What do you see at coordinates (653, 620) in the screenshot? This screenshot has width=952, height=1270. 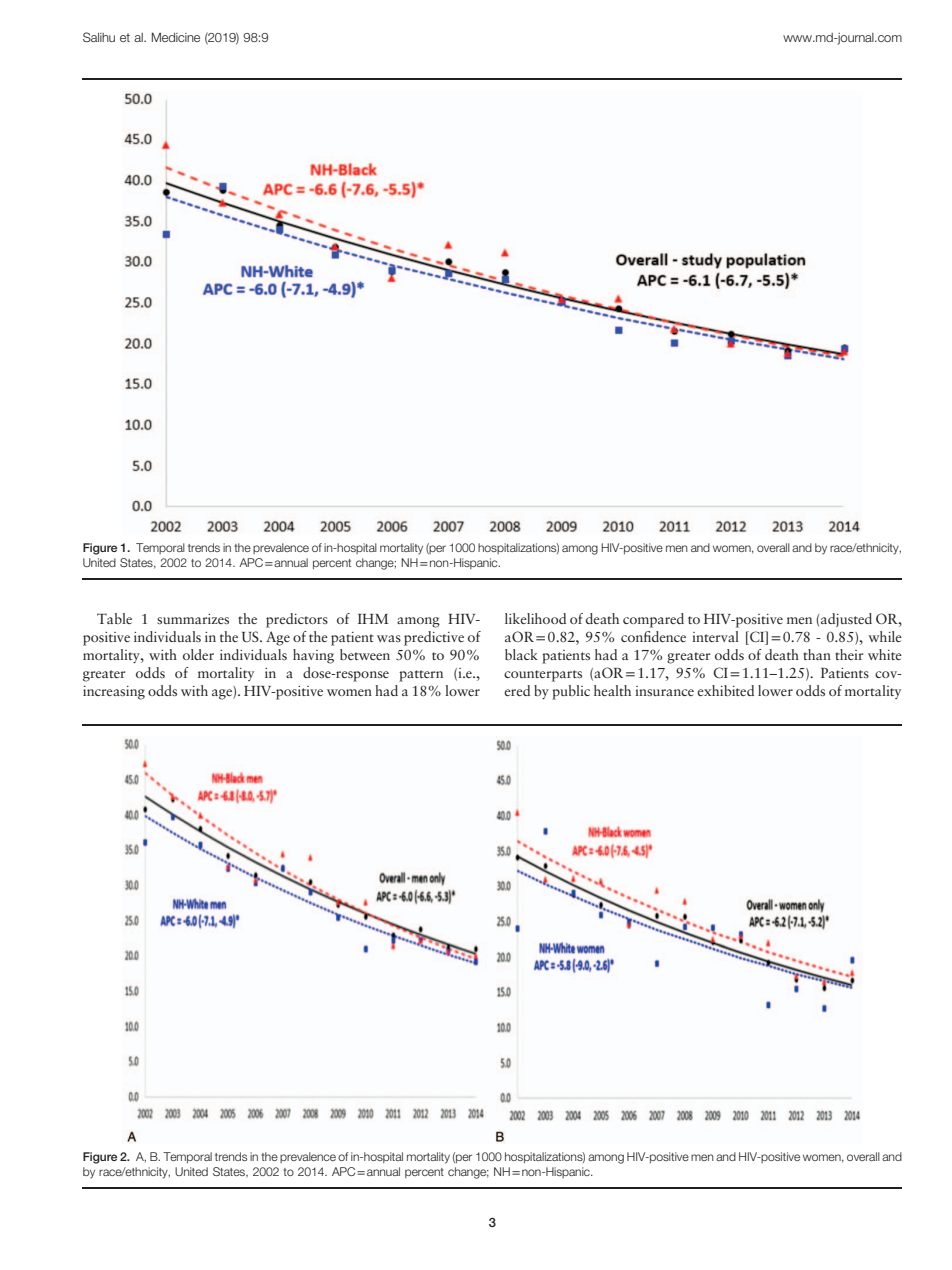 I see `compared` at bounding box center [653, 620].
